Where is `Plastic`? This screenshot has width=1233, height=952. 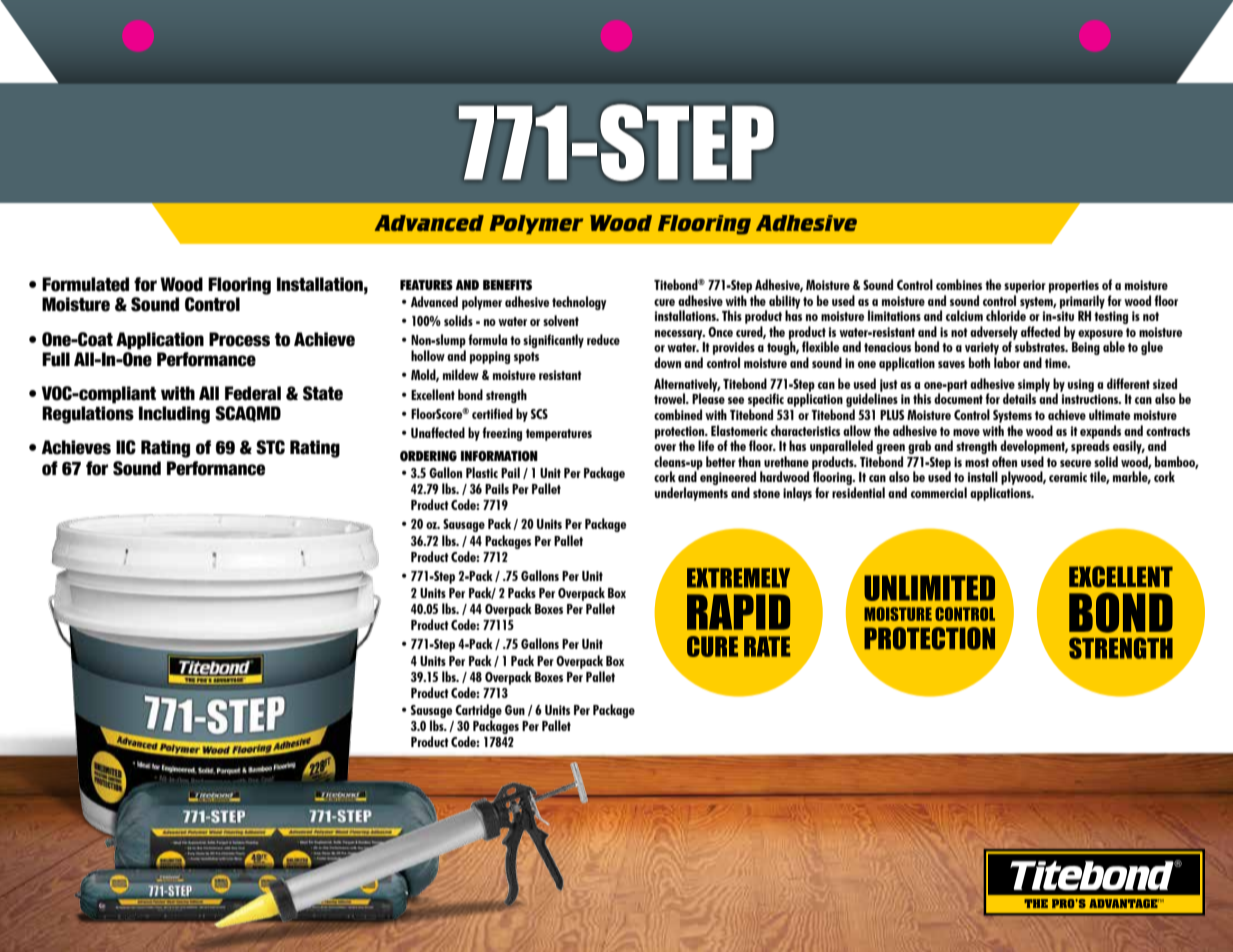
Plastic is located at coordinates (482, 472).
